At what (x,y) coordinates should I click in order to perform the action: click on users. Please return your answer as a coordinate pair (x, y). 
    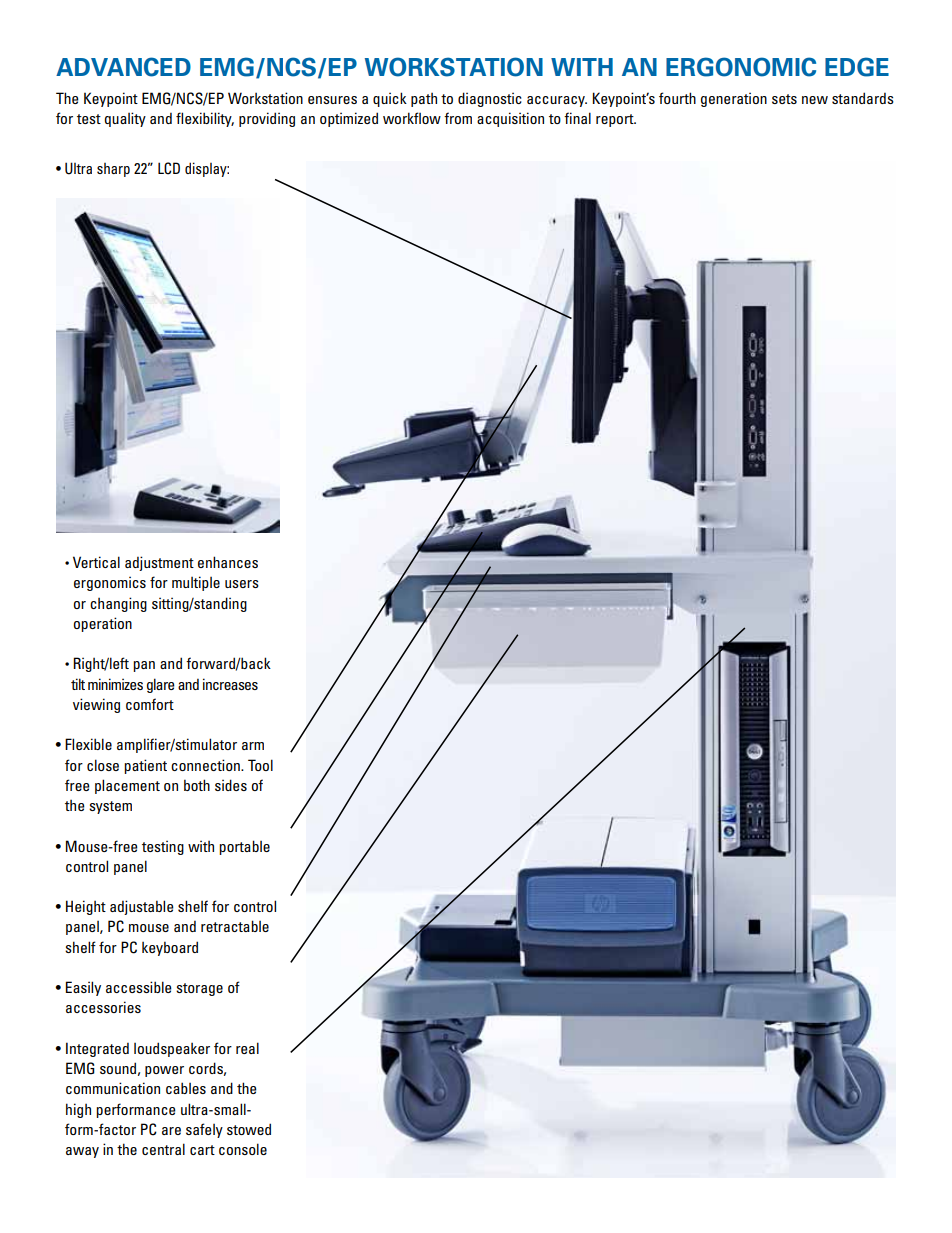
    Looking at the image, I should click on (242, 584).
